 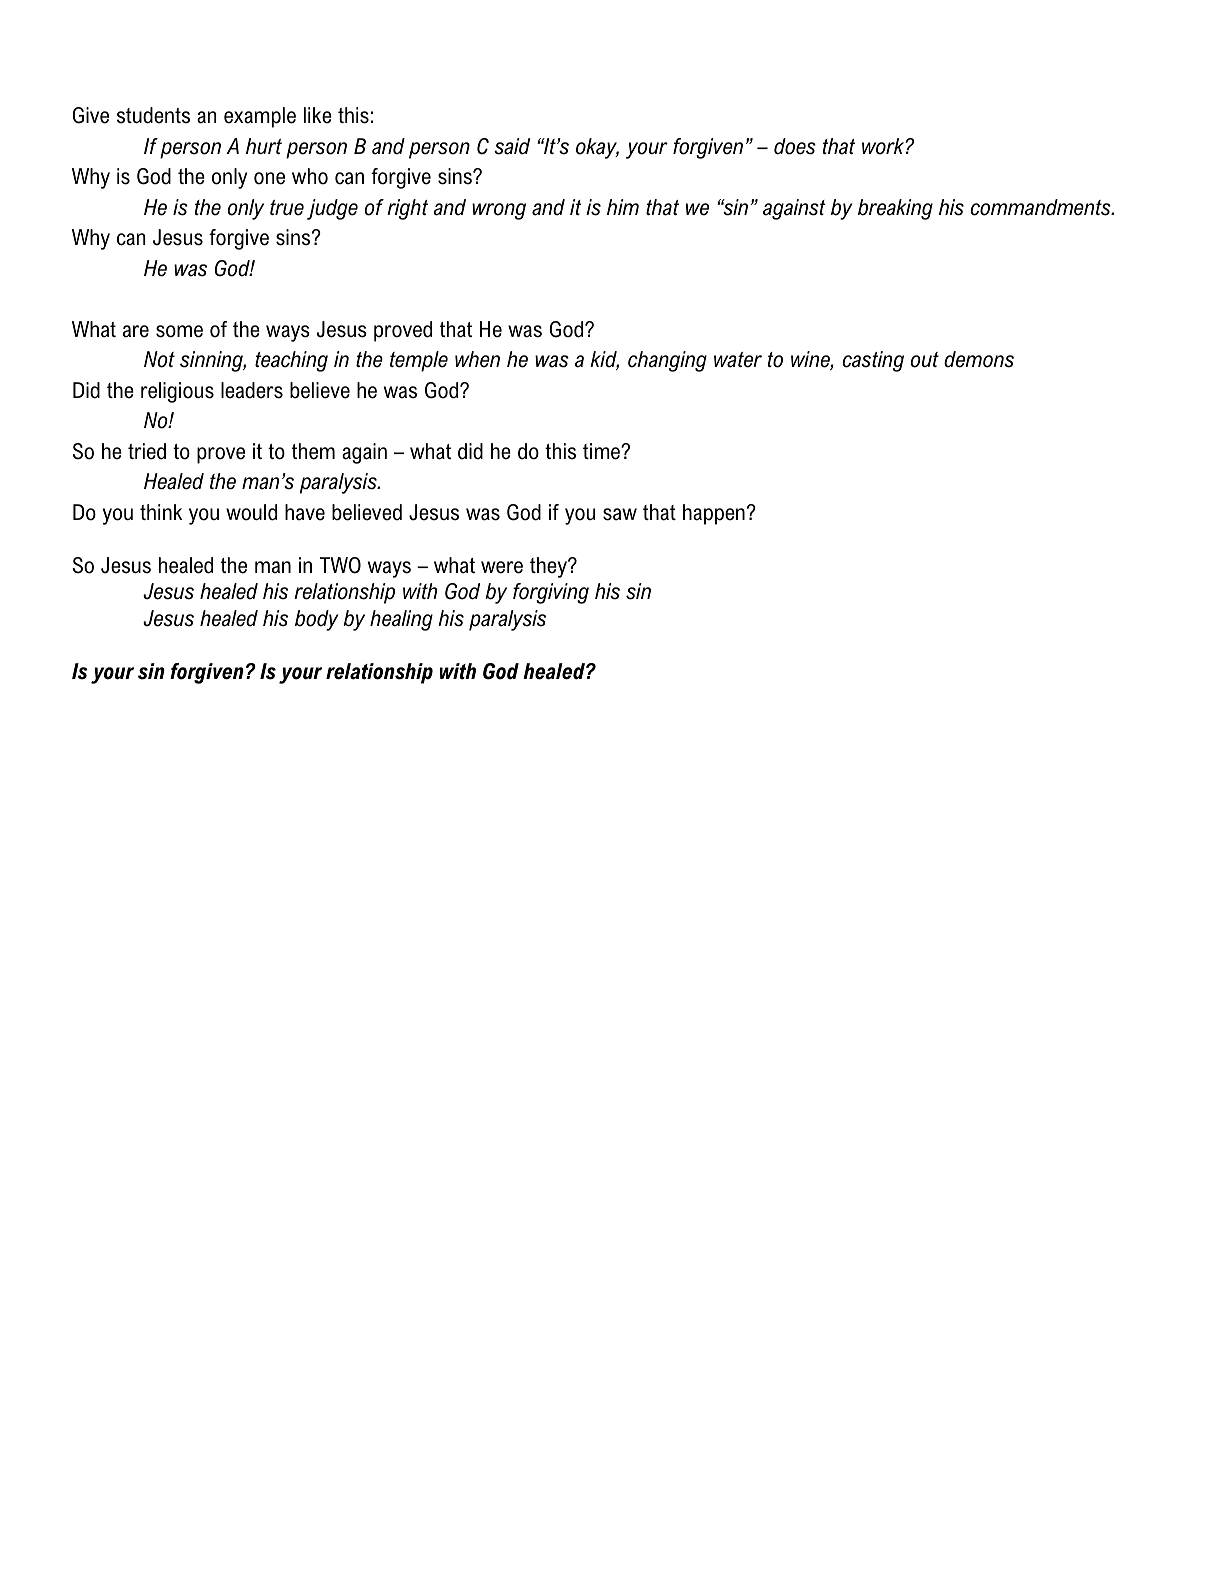 What do you see at coordinates (317, 620) in the page?
I see `body` at bounding box center [317, 620].
